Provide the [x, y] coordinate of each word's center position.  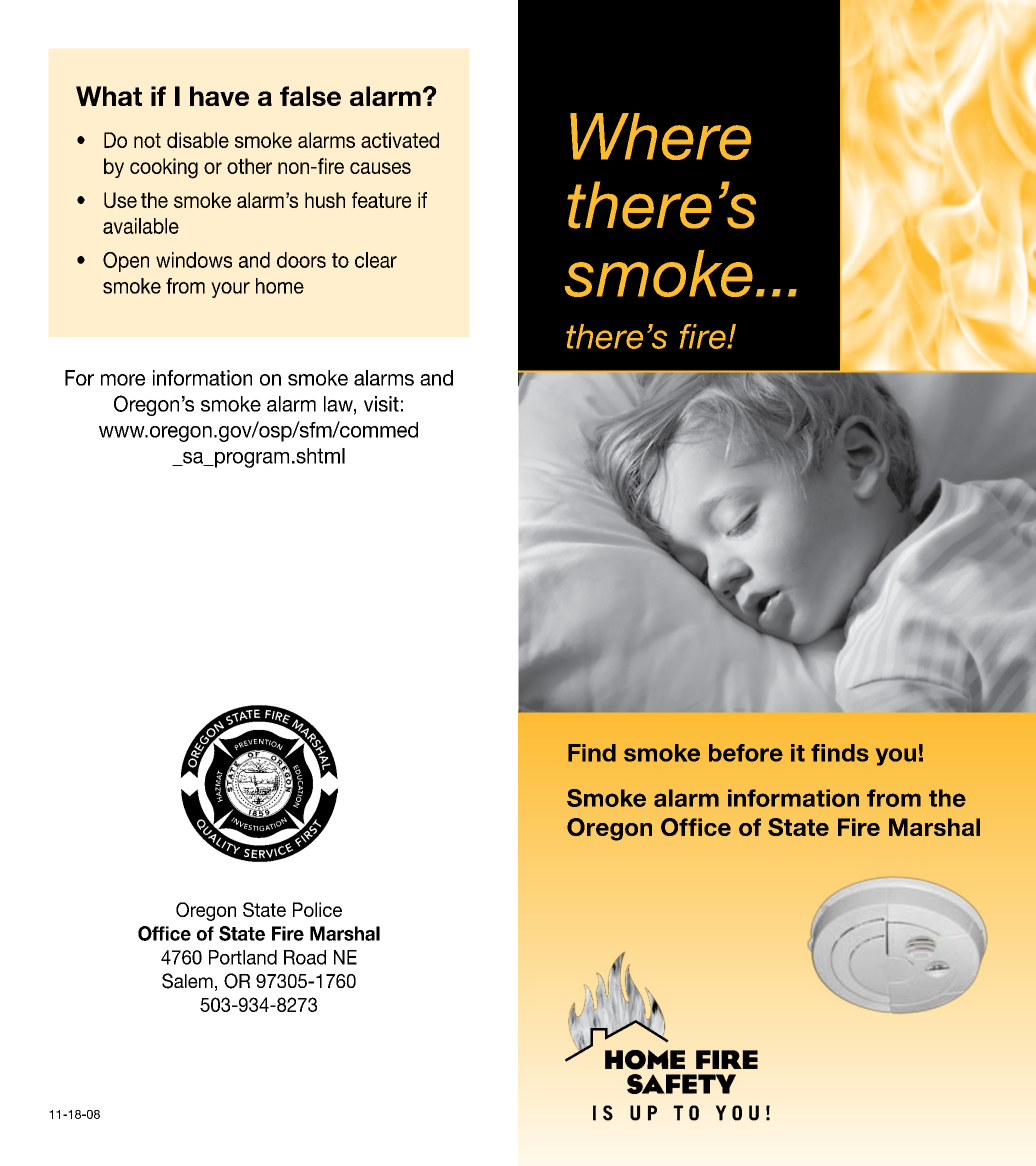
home [280, 286]
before [746, 753]
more [123, 380]
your [230, 290]
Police [317, 909]
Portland [243, 957]
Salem [187, 981]
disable [198, 140]
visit [381, 404]
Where [660, 136]
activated [400, 140]
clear [376, 260]
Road [305, 957]
